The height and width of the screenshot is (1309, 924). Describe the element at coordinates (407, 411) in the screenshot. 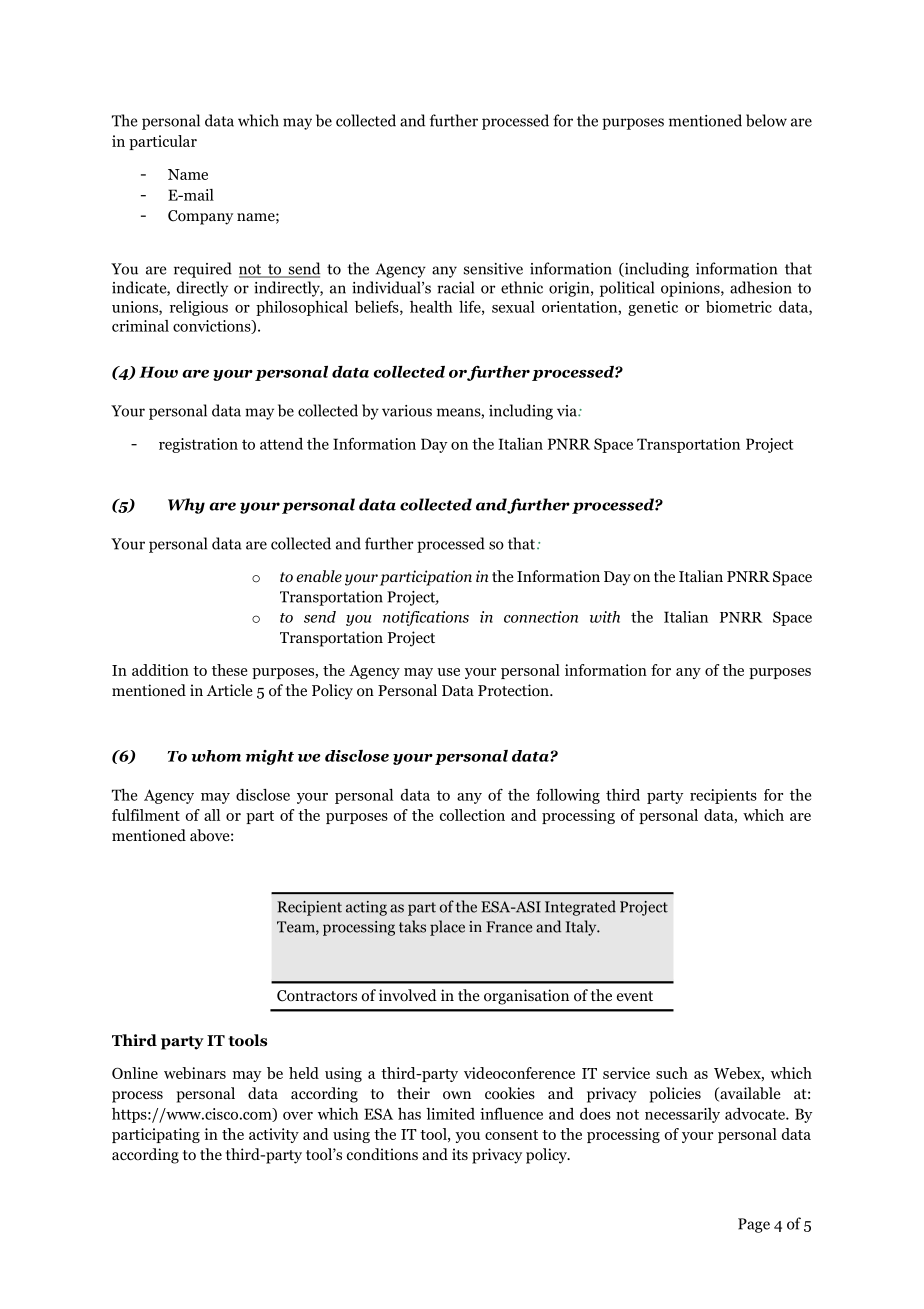

I see `various` at that location.
